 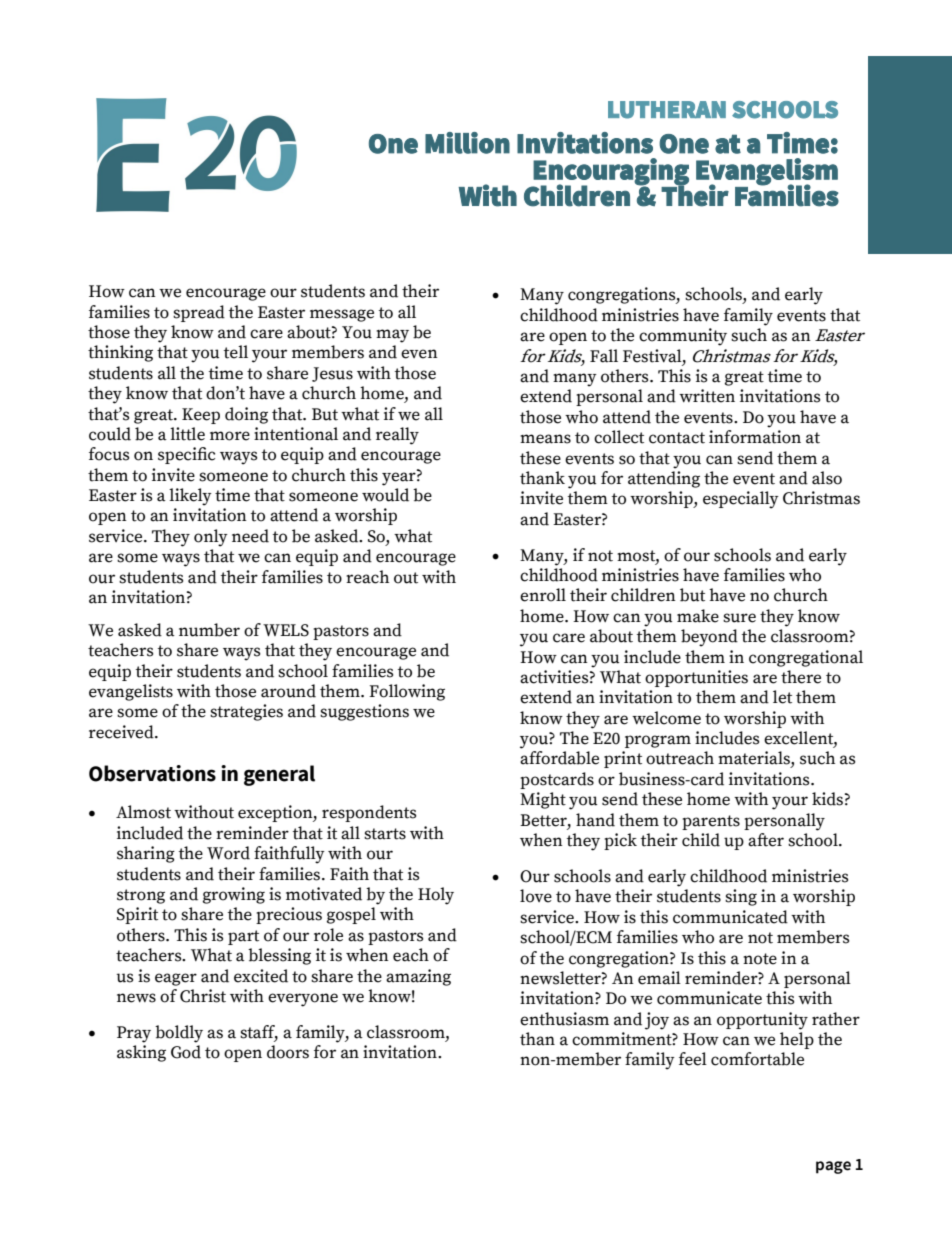 I want to click on Observations, so click(x=152, y=773).
